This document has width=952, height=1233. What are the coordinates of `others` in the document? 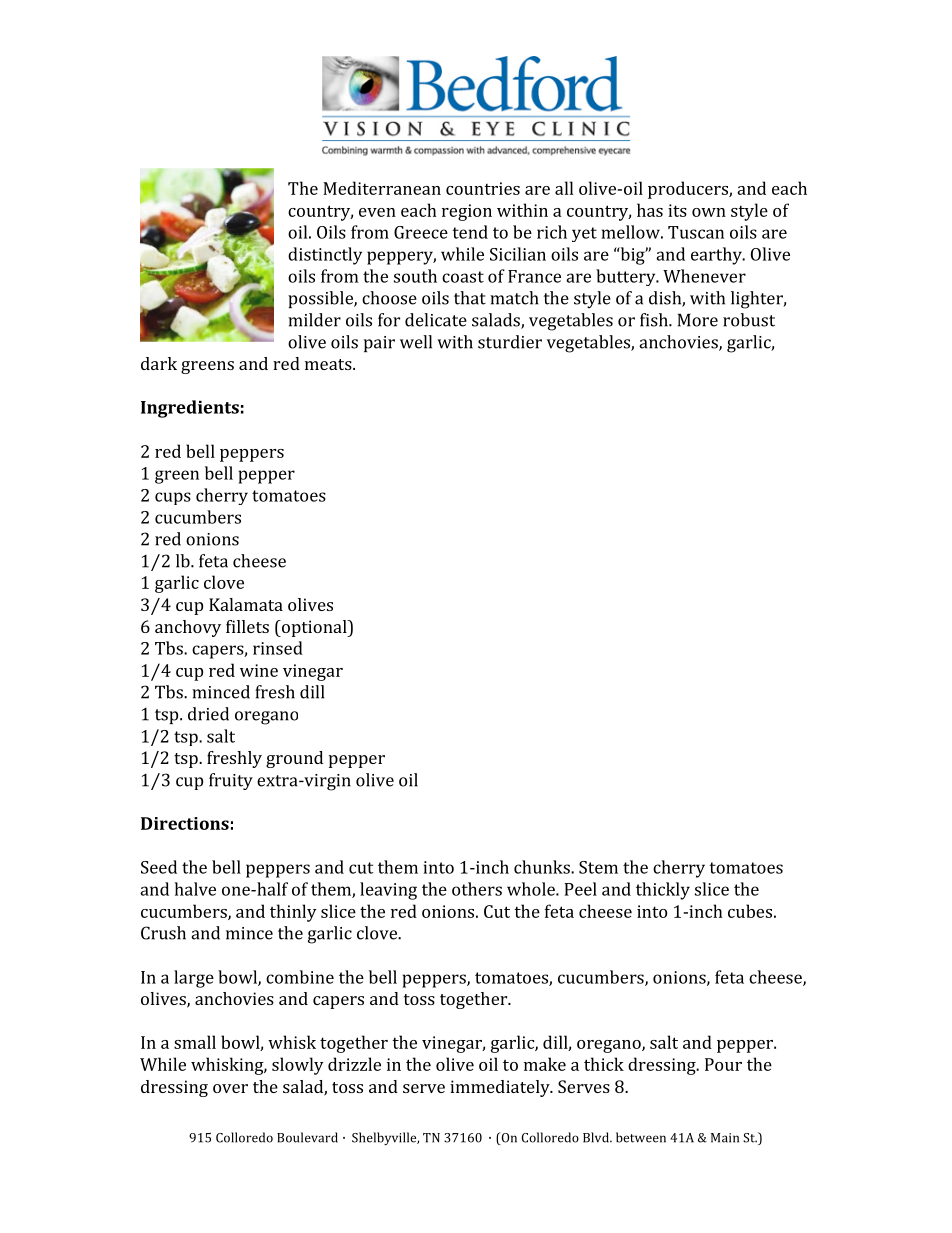 It's located at (477, 889).
